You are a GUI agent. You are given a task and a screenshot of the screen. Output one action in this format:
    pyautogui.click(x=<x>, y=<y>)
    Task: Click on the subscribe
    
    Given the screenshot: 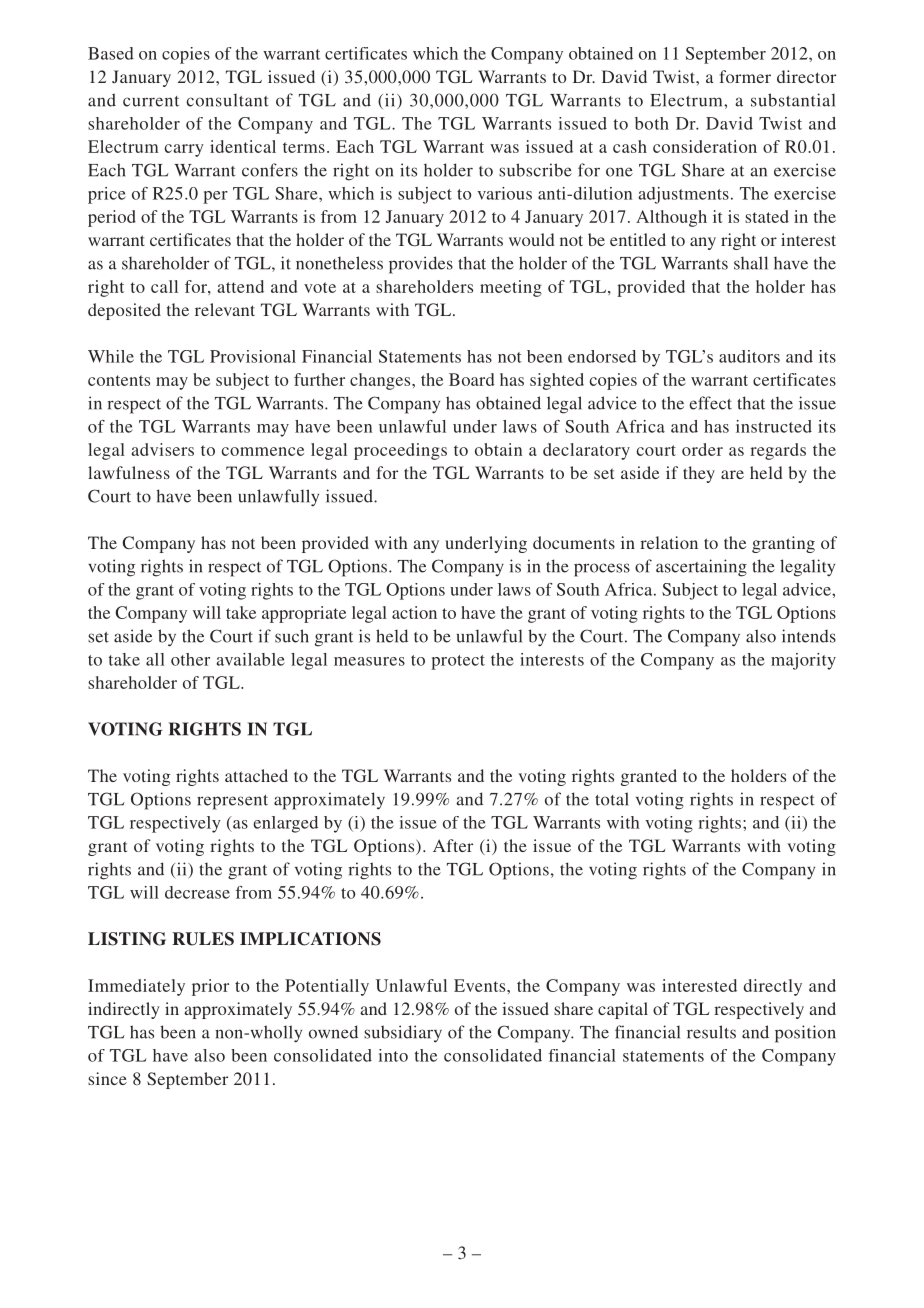 What is the action you would take?
    pyautogui.click(x=535, y=170)
